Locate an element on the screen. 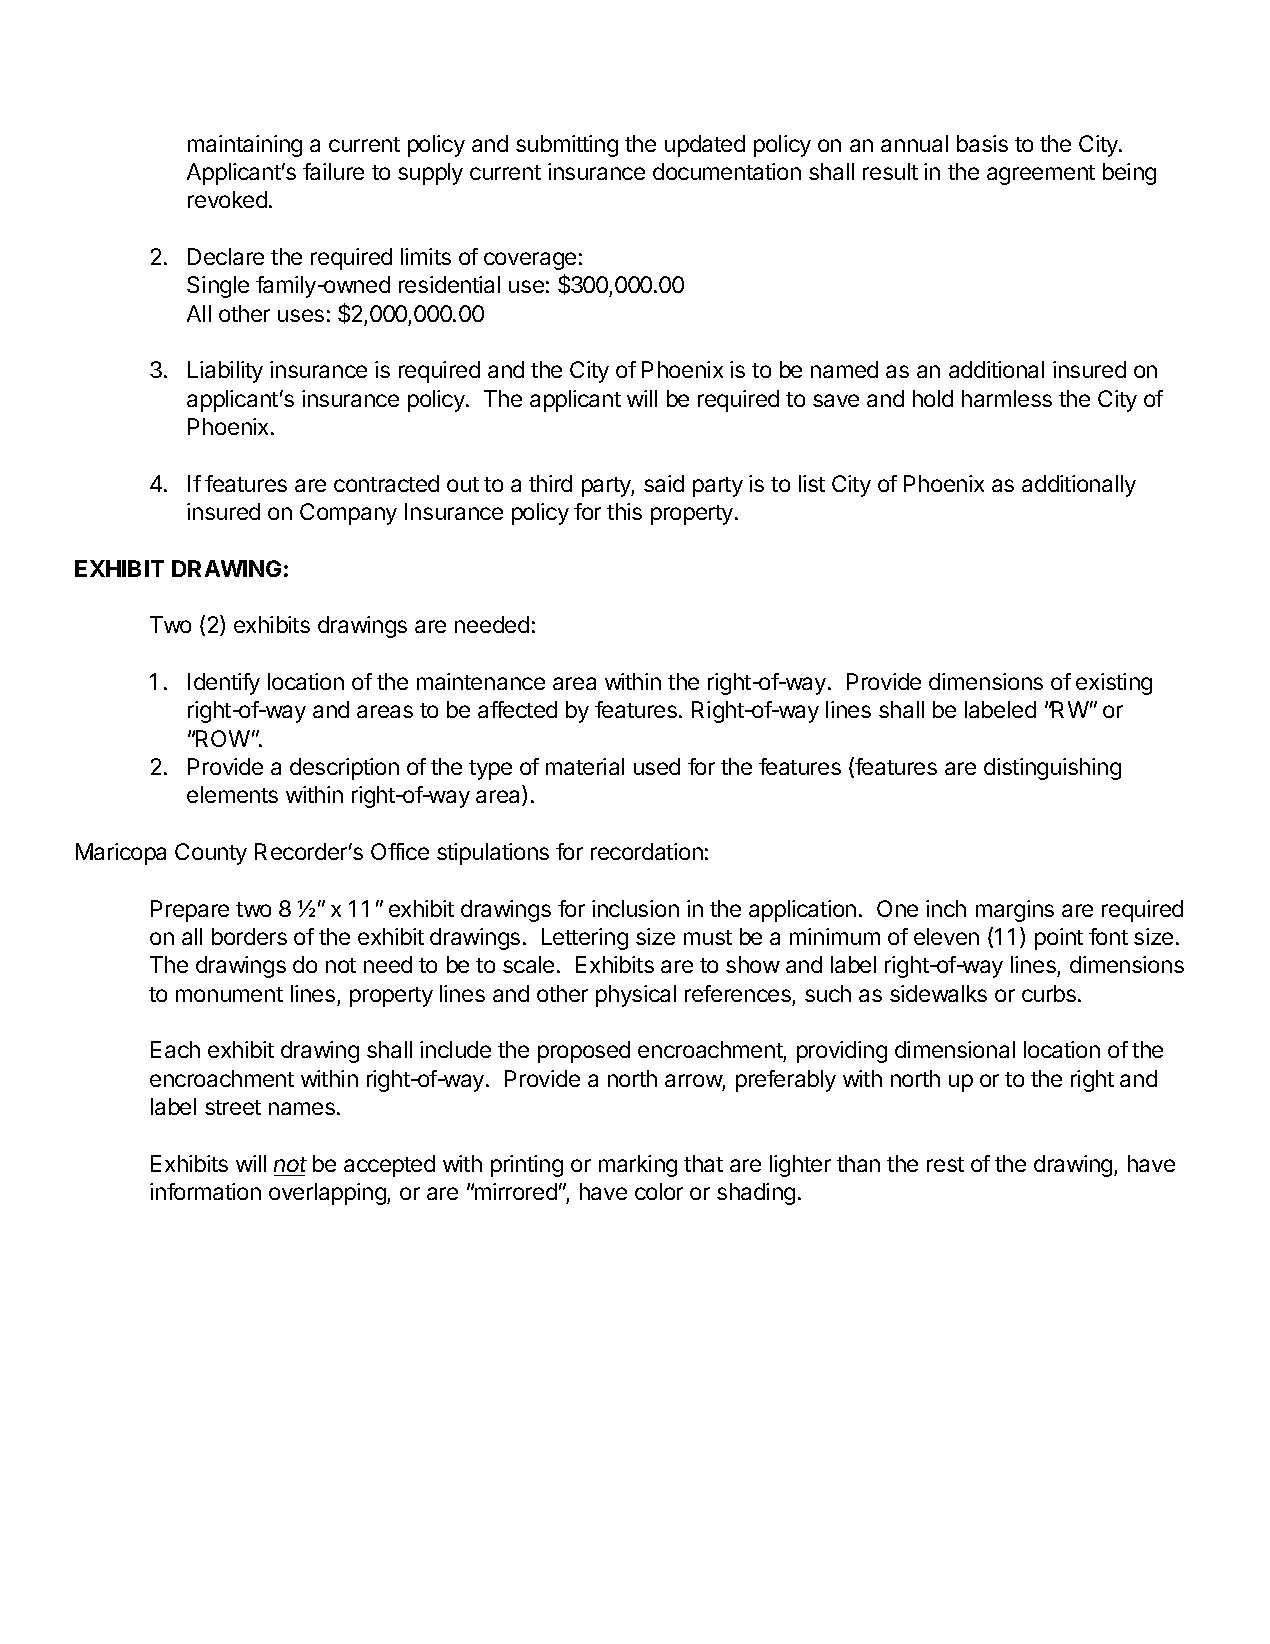 The width and height of the screenshot is (1270, 1644). agreement is located at coordinates (1041, 175).
